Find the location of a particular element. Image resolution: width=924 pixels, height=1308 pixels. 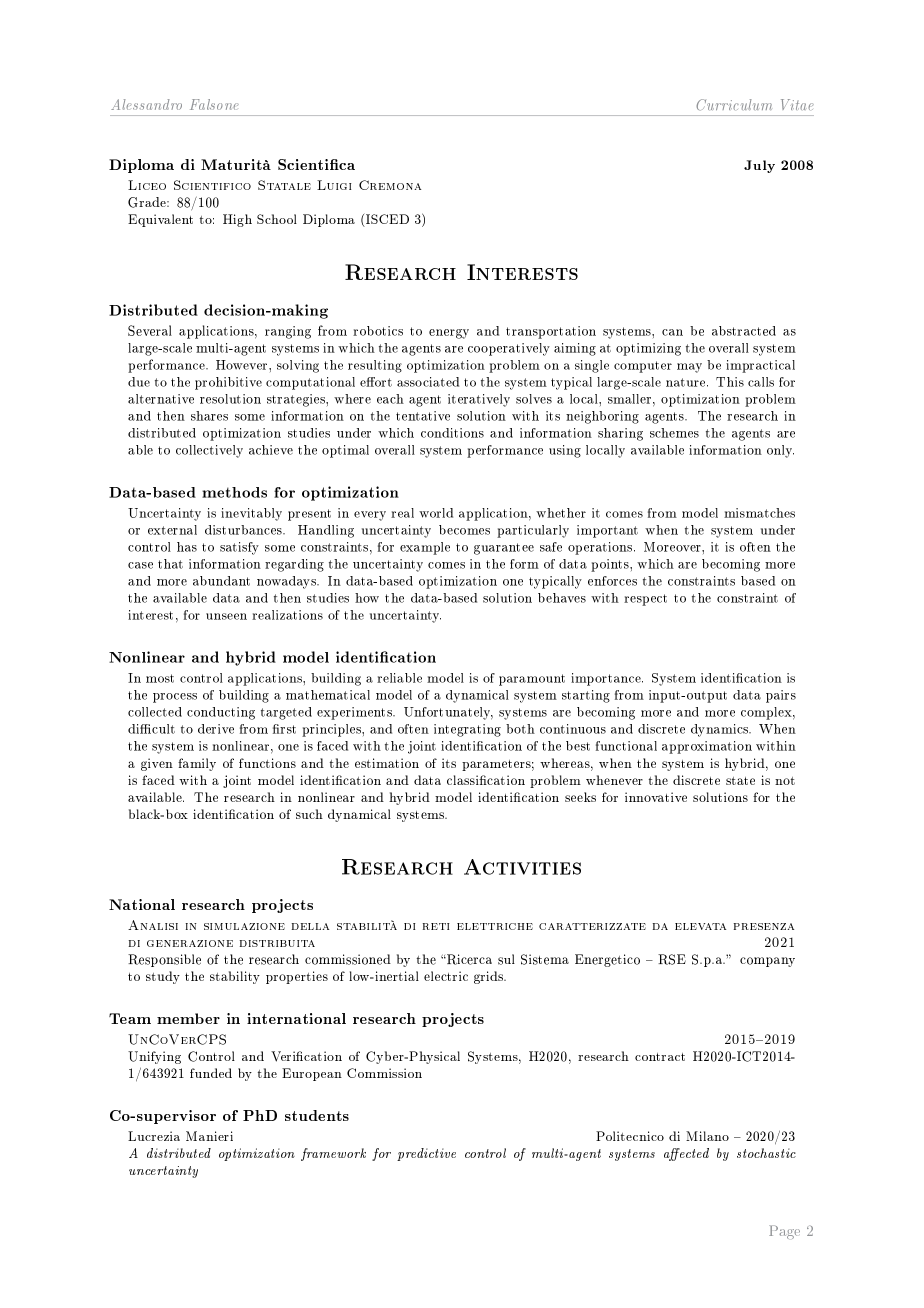

Alessandro is located at coordinates (146, 104).
